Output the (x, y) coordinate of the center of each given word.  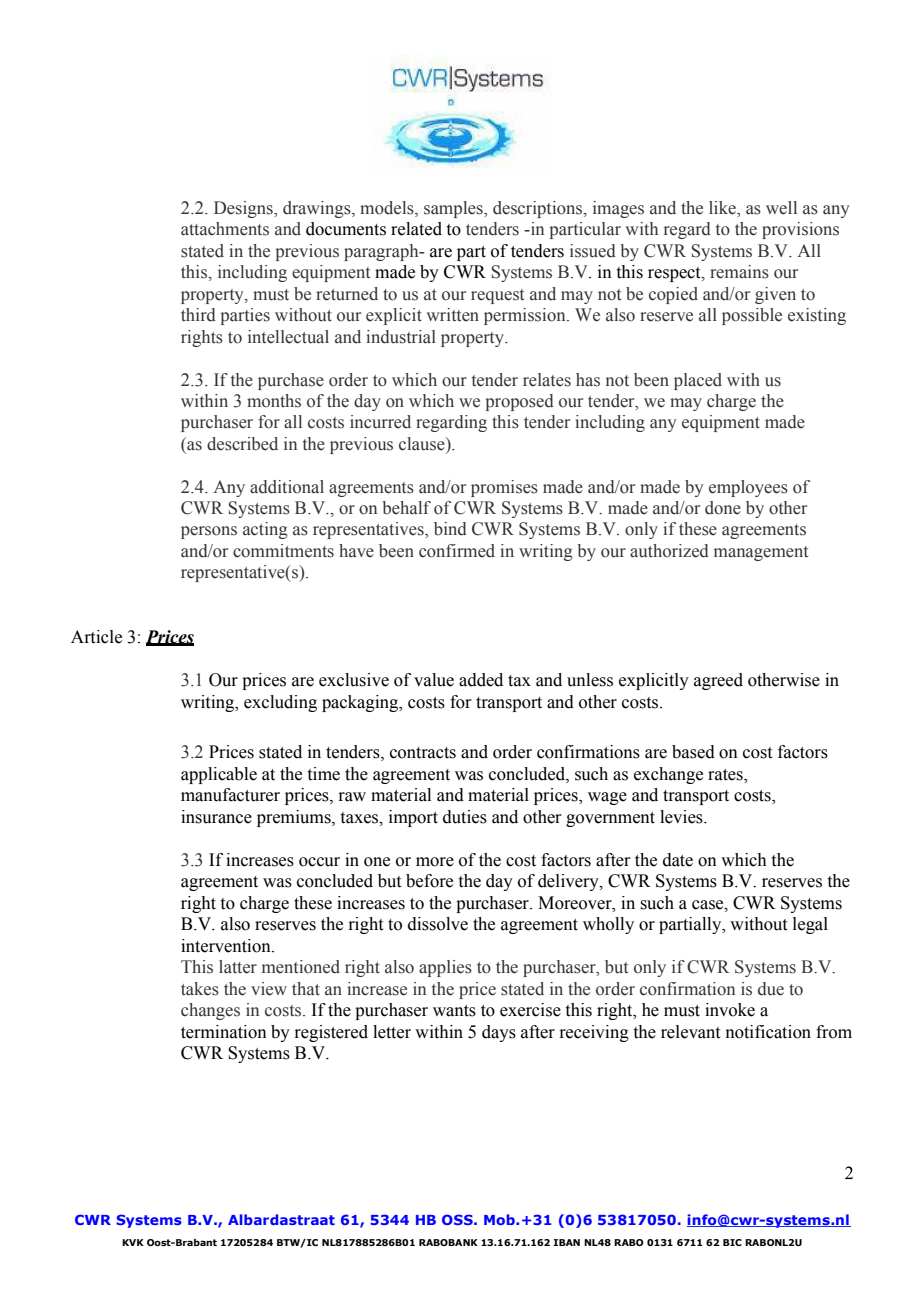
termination (224, 1032)
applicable (219, 775)
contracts (423, 753)
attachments (225, 229)
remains (739, 272)
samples (454, 209)
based (693, 752)
